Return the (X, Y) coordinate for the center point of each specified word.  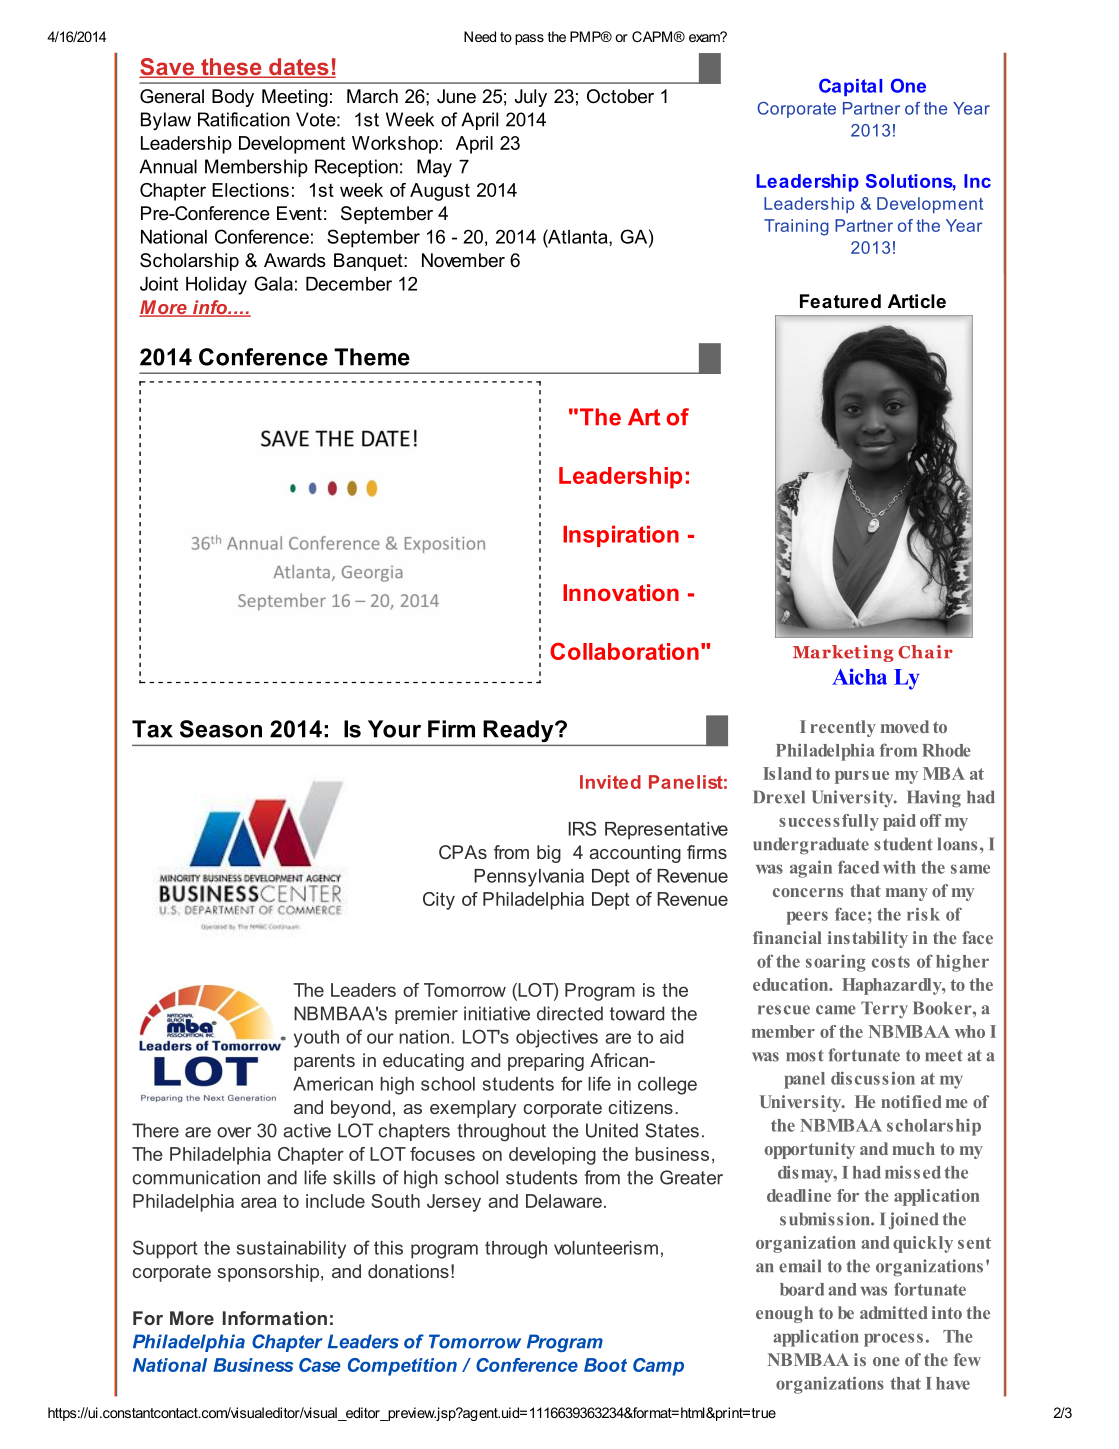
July (531, 98)
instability (868, 939)
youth (316, 1039)
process (893, 1340)
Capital (850, 87)
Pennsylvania (529, 878)
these (231, 68)
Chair (925, 652)
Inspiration (621, 536)
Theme (372, 357)
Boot (605, 1365)
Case (319, 1365)
